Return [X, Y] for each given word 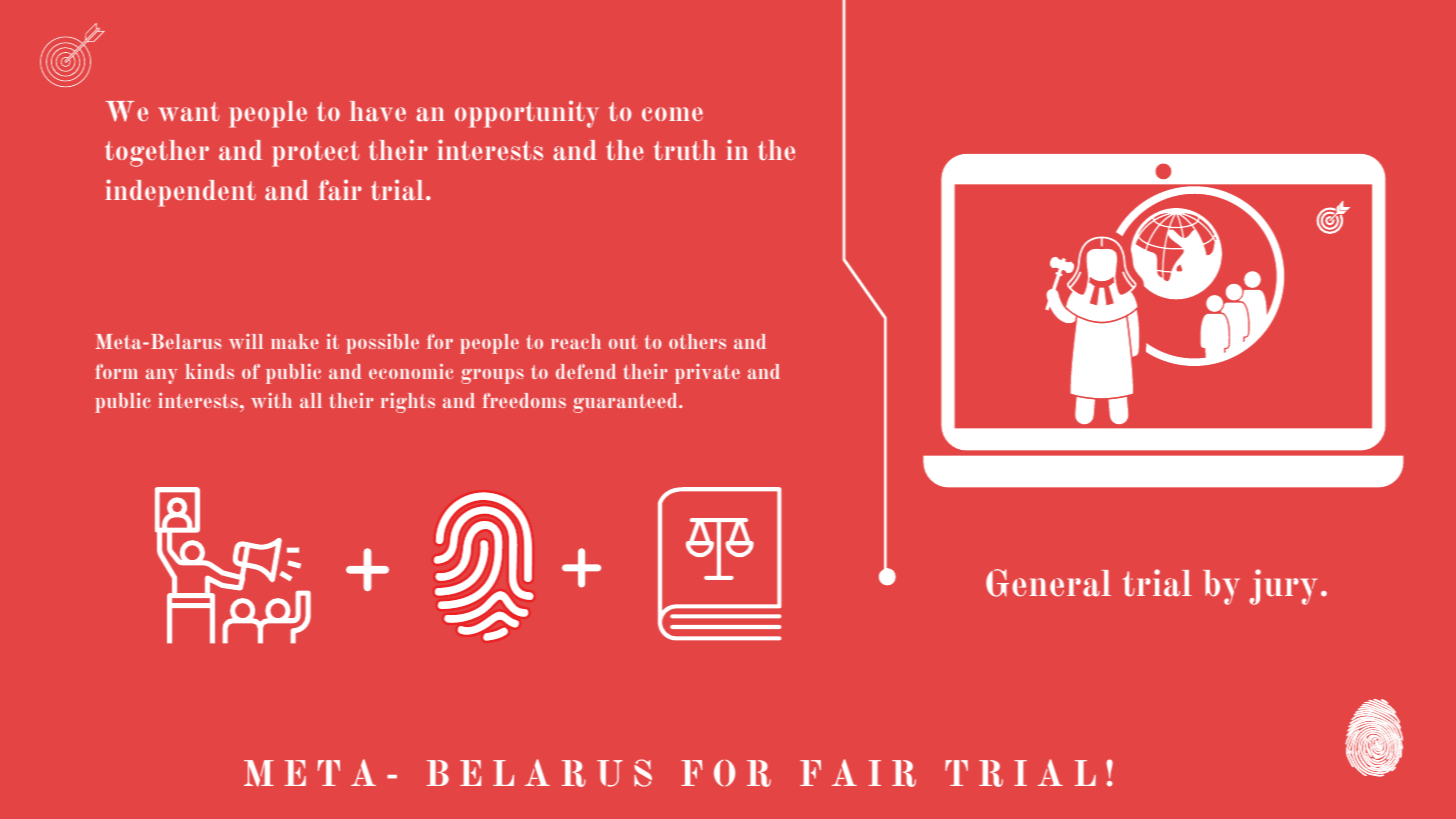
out [623, 342]
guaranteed [626, 403]
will [246, 341]
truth [685, 150]
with [271, 400]
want [188, 111]
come [672, 114]
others [697, 341]
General [1048, 583]
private [707, 374]
